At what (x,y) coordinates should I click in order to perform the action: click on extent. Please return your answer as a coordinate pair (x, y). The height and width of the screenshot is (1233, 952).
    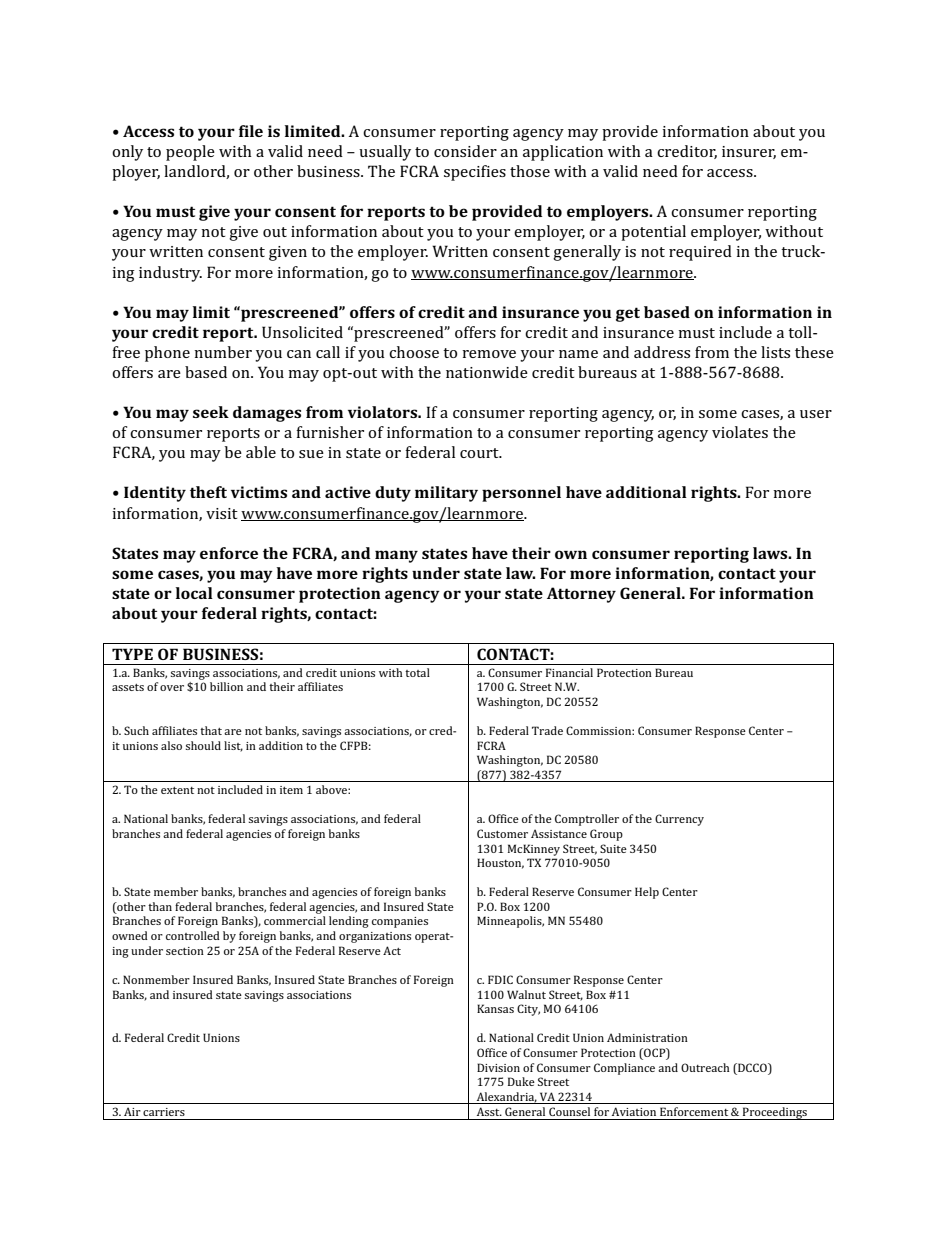
    Looking at the image, I should click on (177, 790).
